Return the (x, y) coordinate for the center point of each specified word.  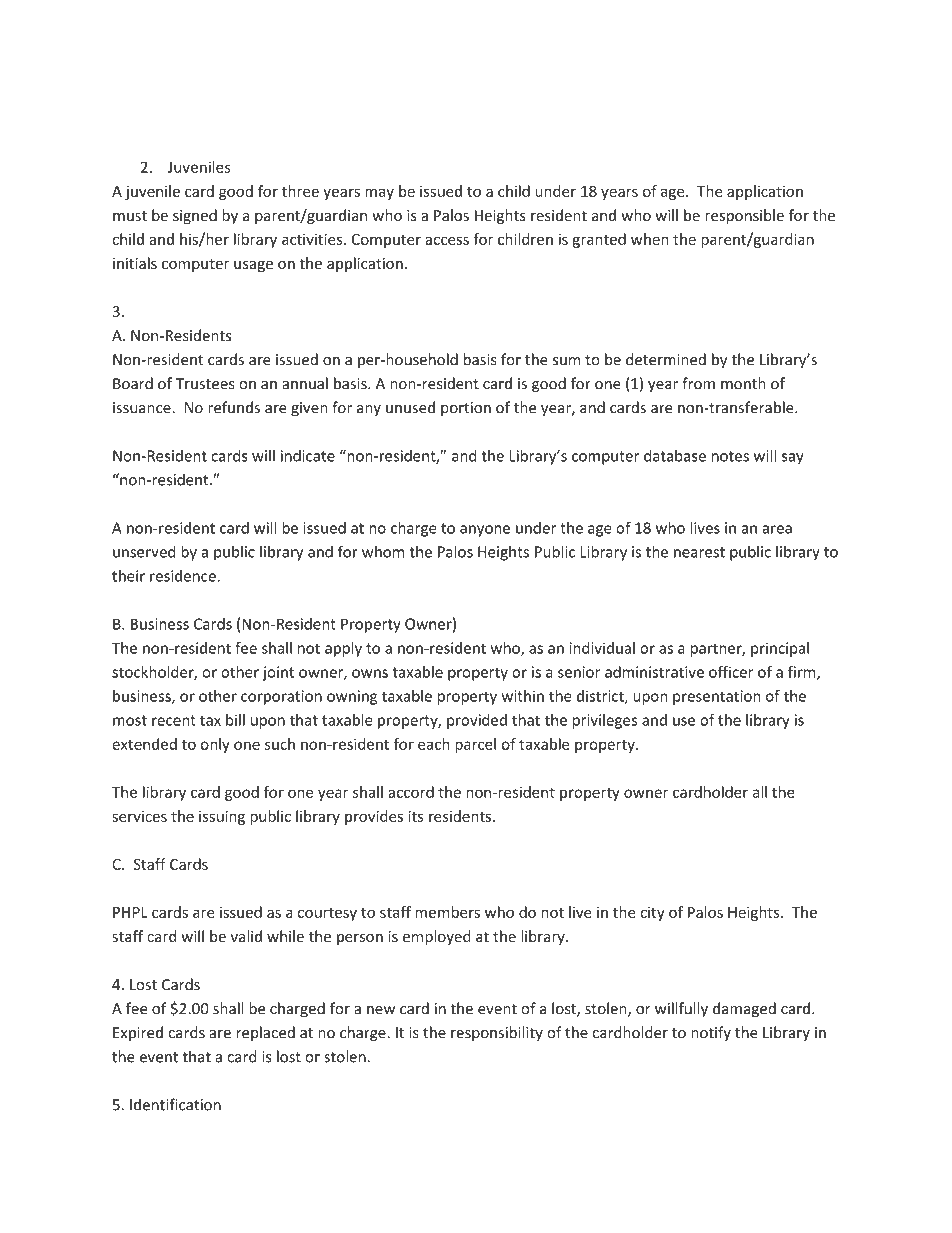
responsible (744, 216)
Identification (175, 1104)
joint (278, 673)
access (447, 240)
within (523, 696)
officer (731, 672)
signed (195, 216)
